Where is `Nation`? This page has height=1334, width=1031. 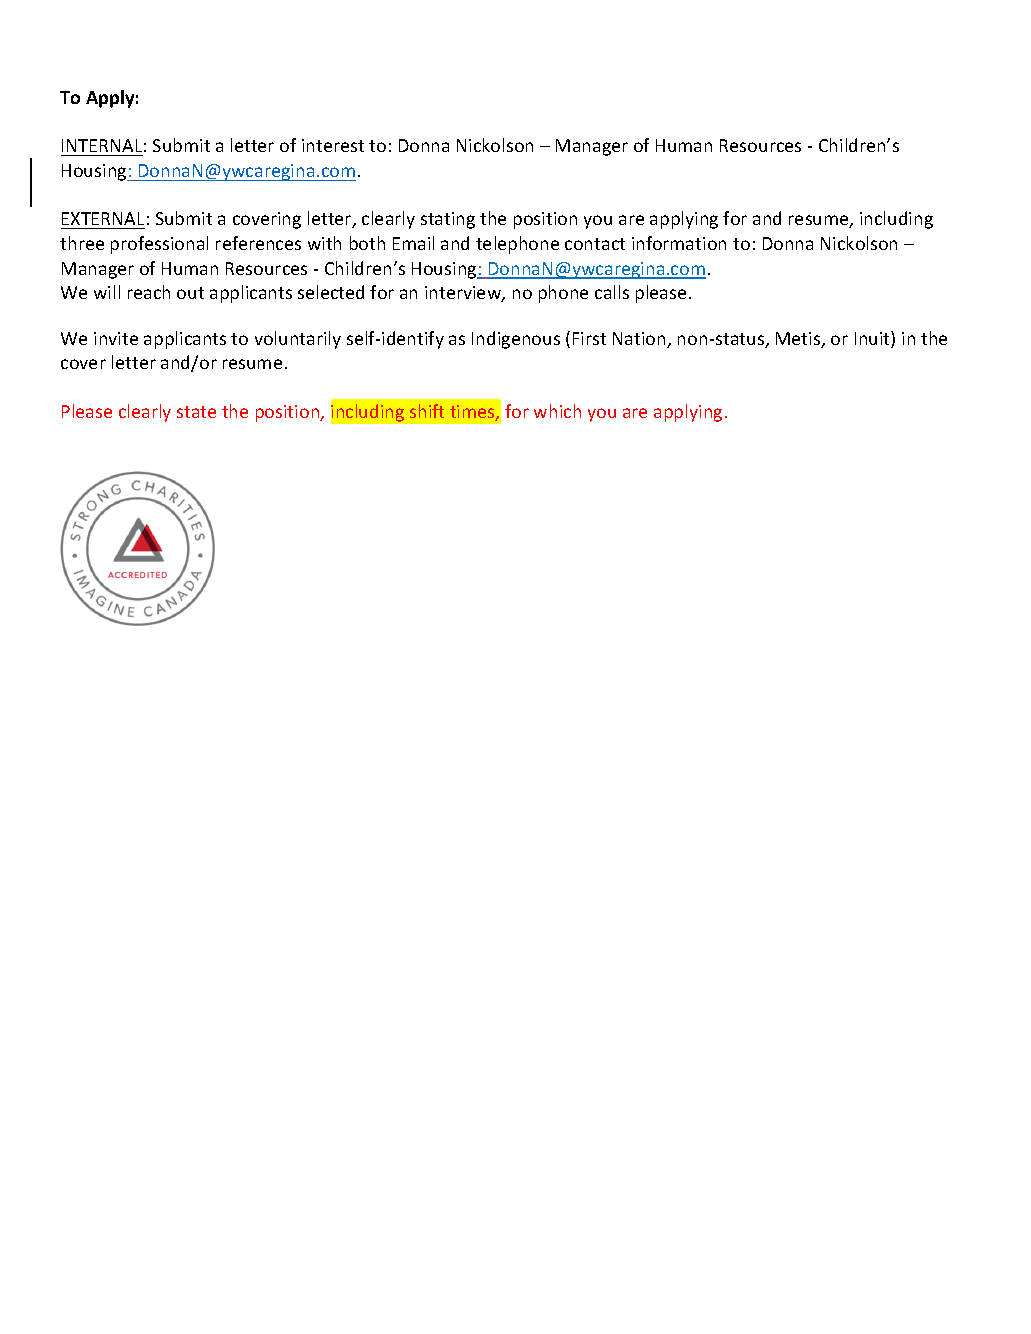
Nation is located at coordinates (640, 340).
